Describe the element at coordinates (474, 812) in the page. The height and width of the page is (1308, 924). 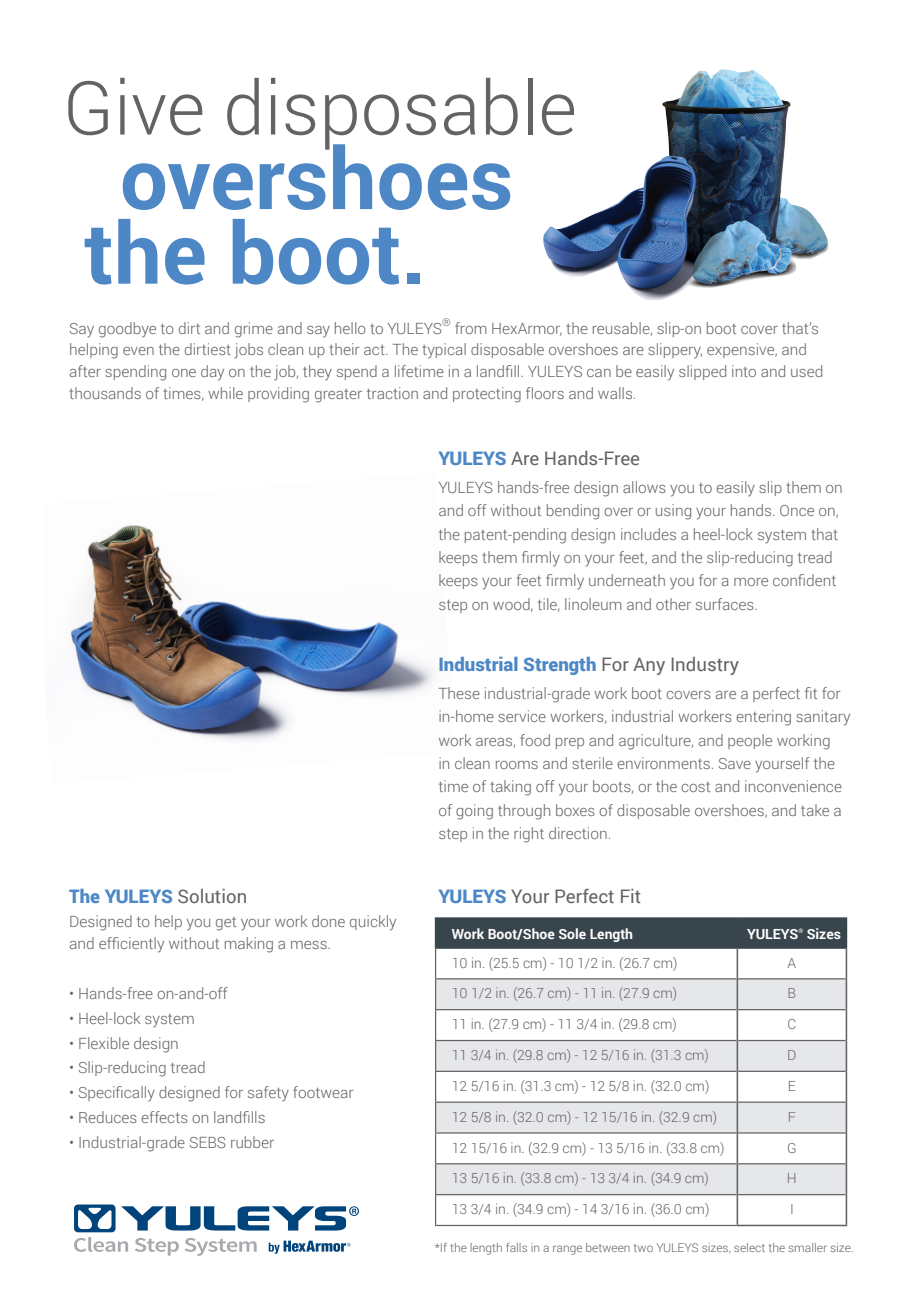
I see `going` at that location.
